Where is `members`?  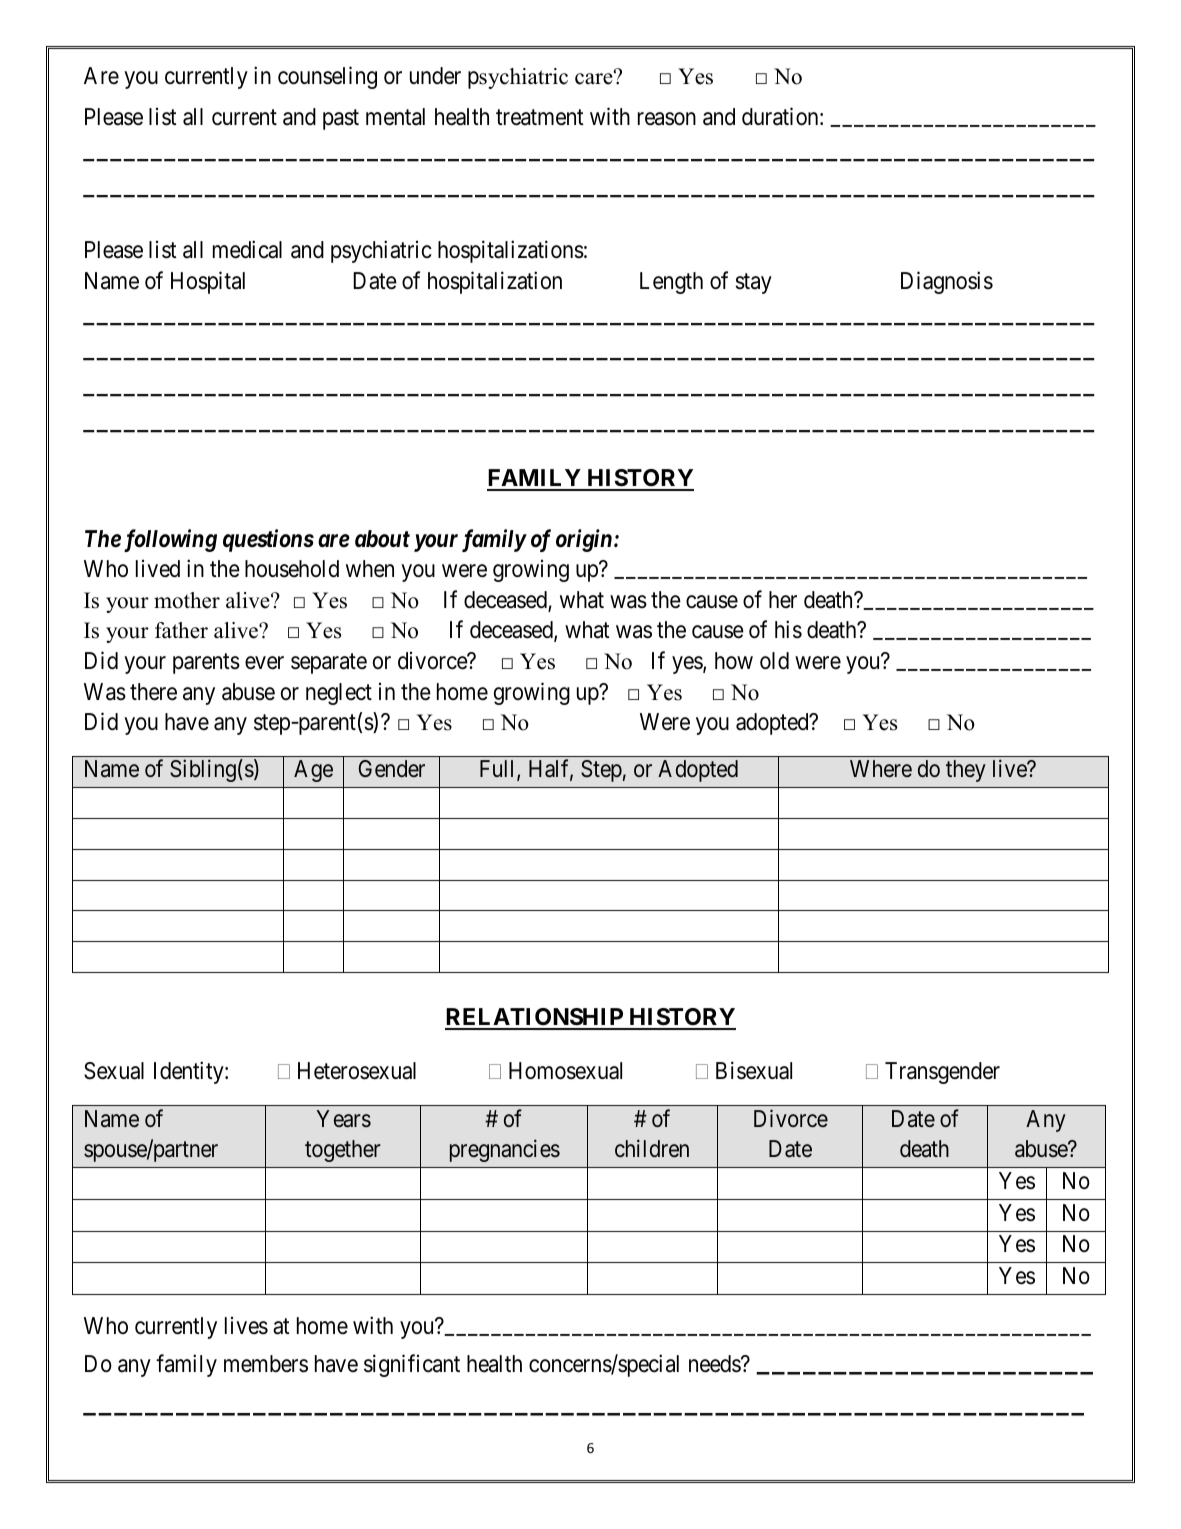
members is located at coordinates (266, 1364).
